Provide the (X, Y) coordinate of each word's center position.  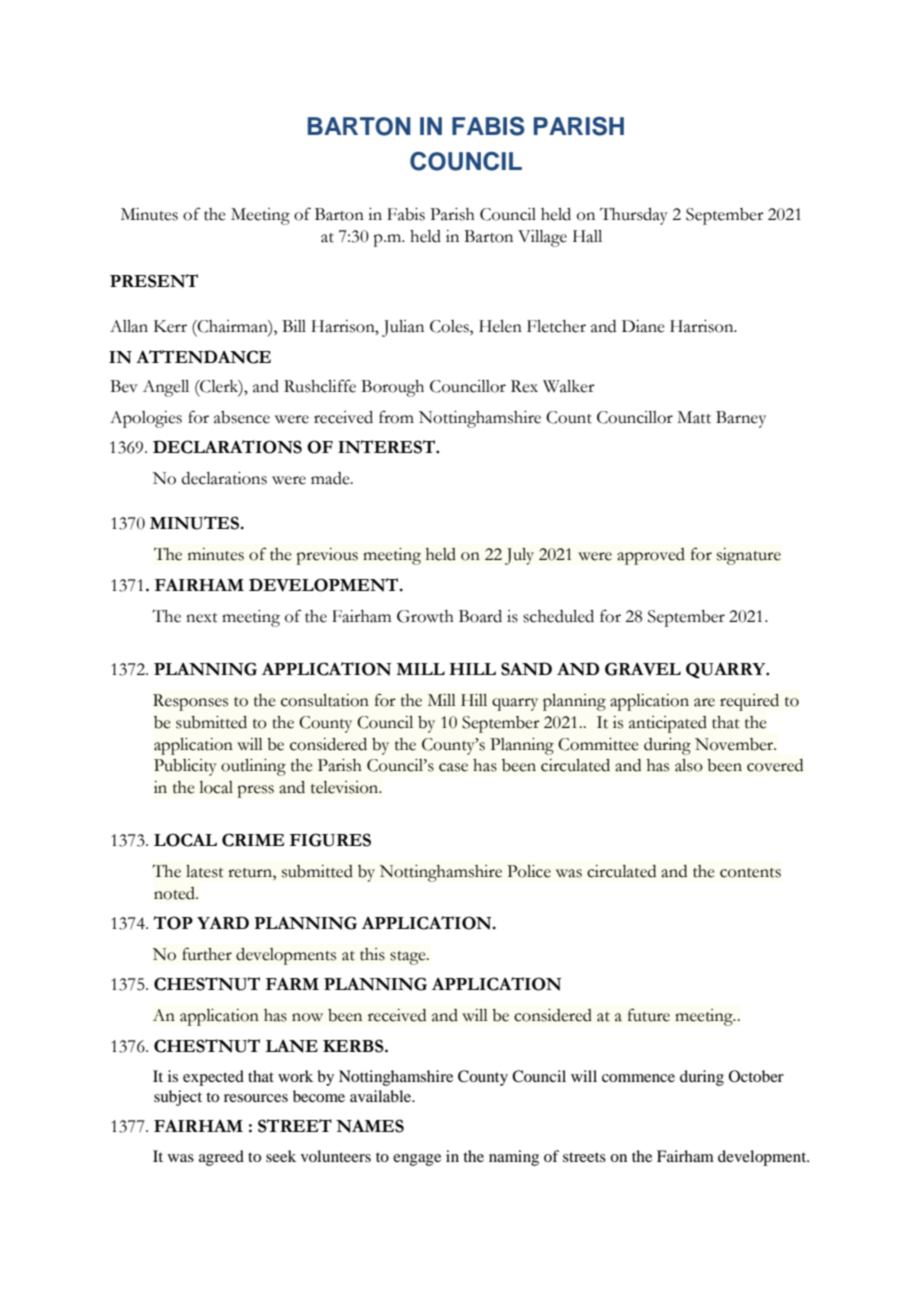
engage (417, 1160)
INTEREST (387, 447)
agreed (221, 1158)
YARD (223, 922)
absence (242, 417)
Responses (190, 702)
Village (542, 238)
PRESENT (154, 281)
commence (638, 1078)
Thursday (634, 216)
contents (750, 873)
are (704, 702)
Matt (694, 417)
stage (409, 958)
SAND (526, 669)
